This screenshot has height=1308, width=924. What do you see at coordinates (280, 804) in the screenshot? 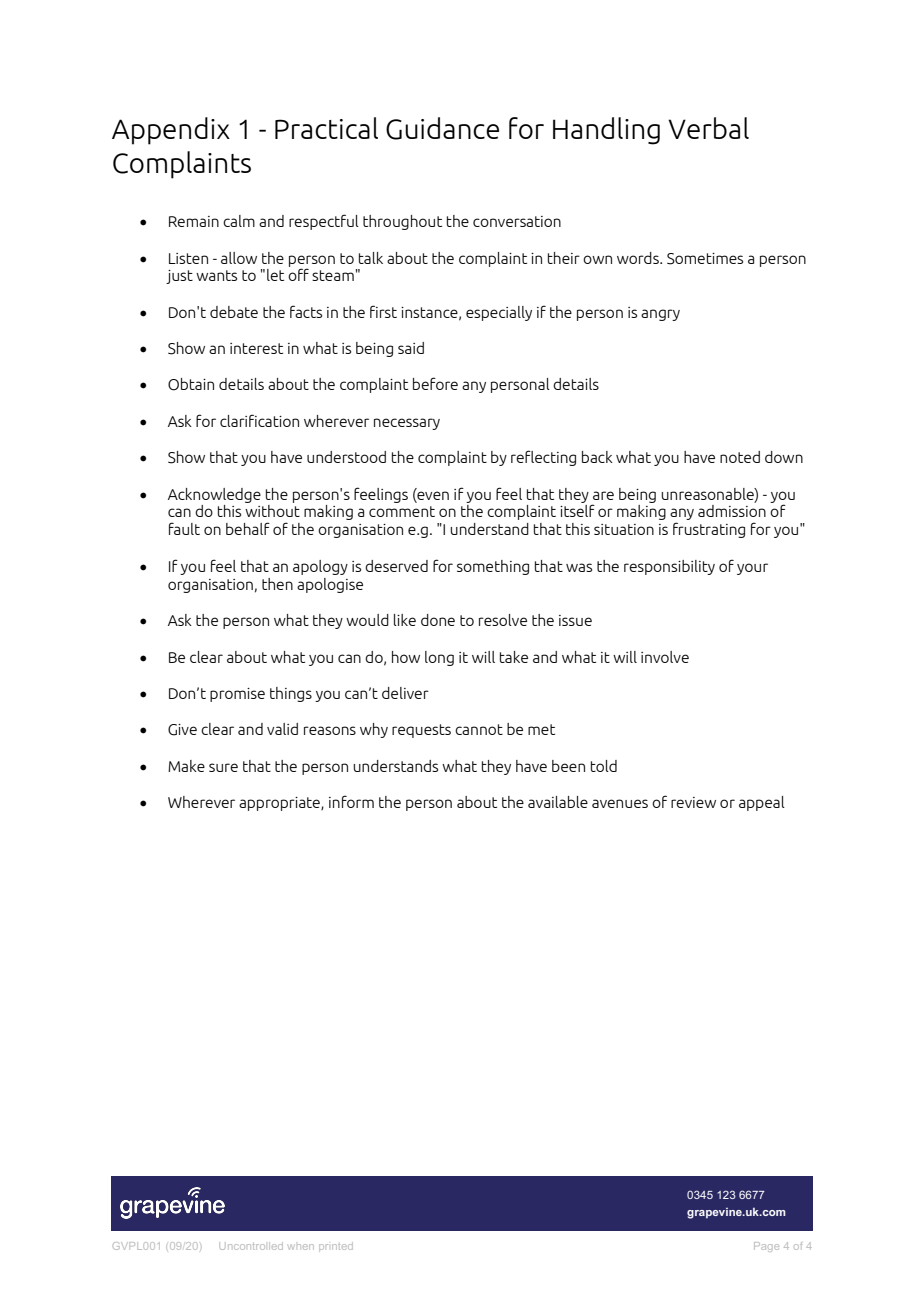
I see `appropriate` at bounding box center [280, 804].
